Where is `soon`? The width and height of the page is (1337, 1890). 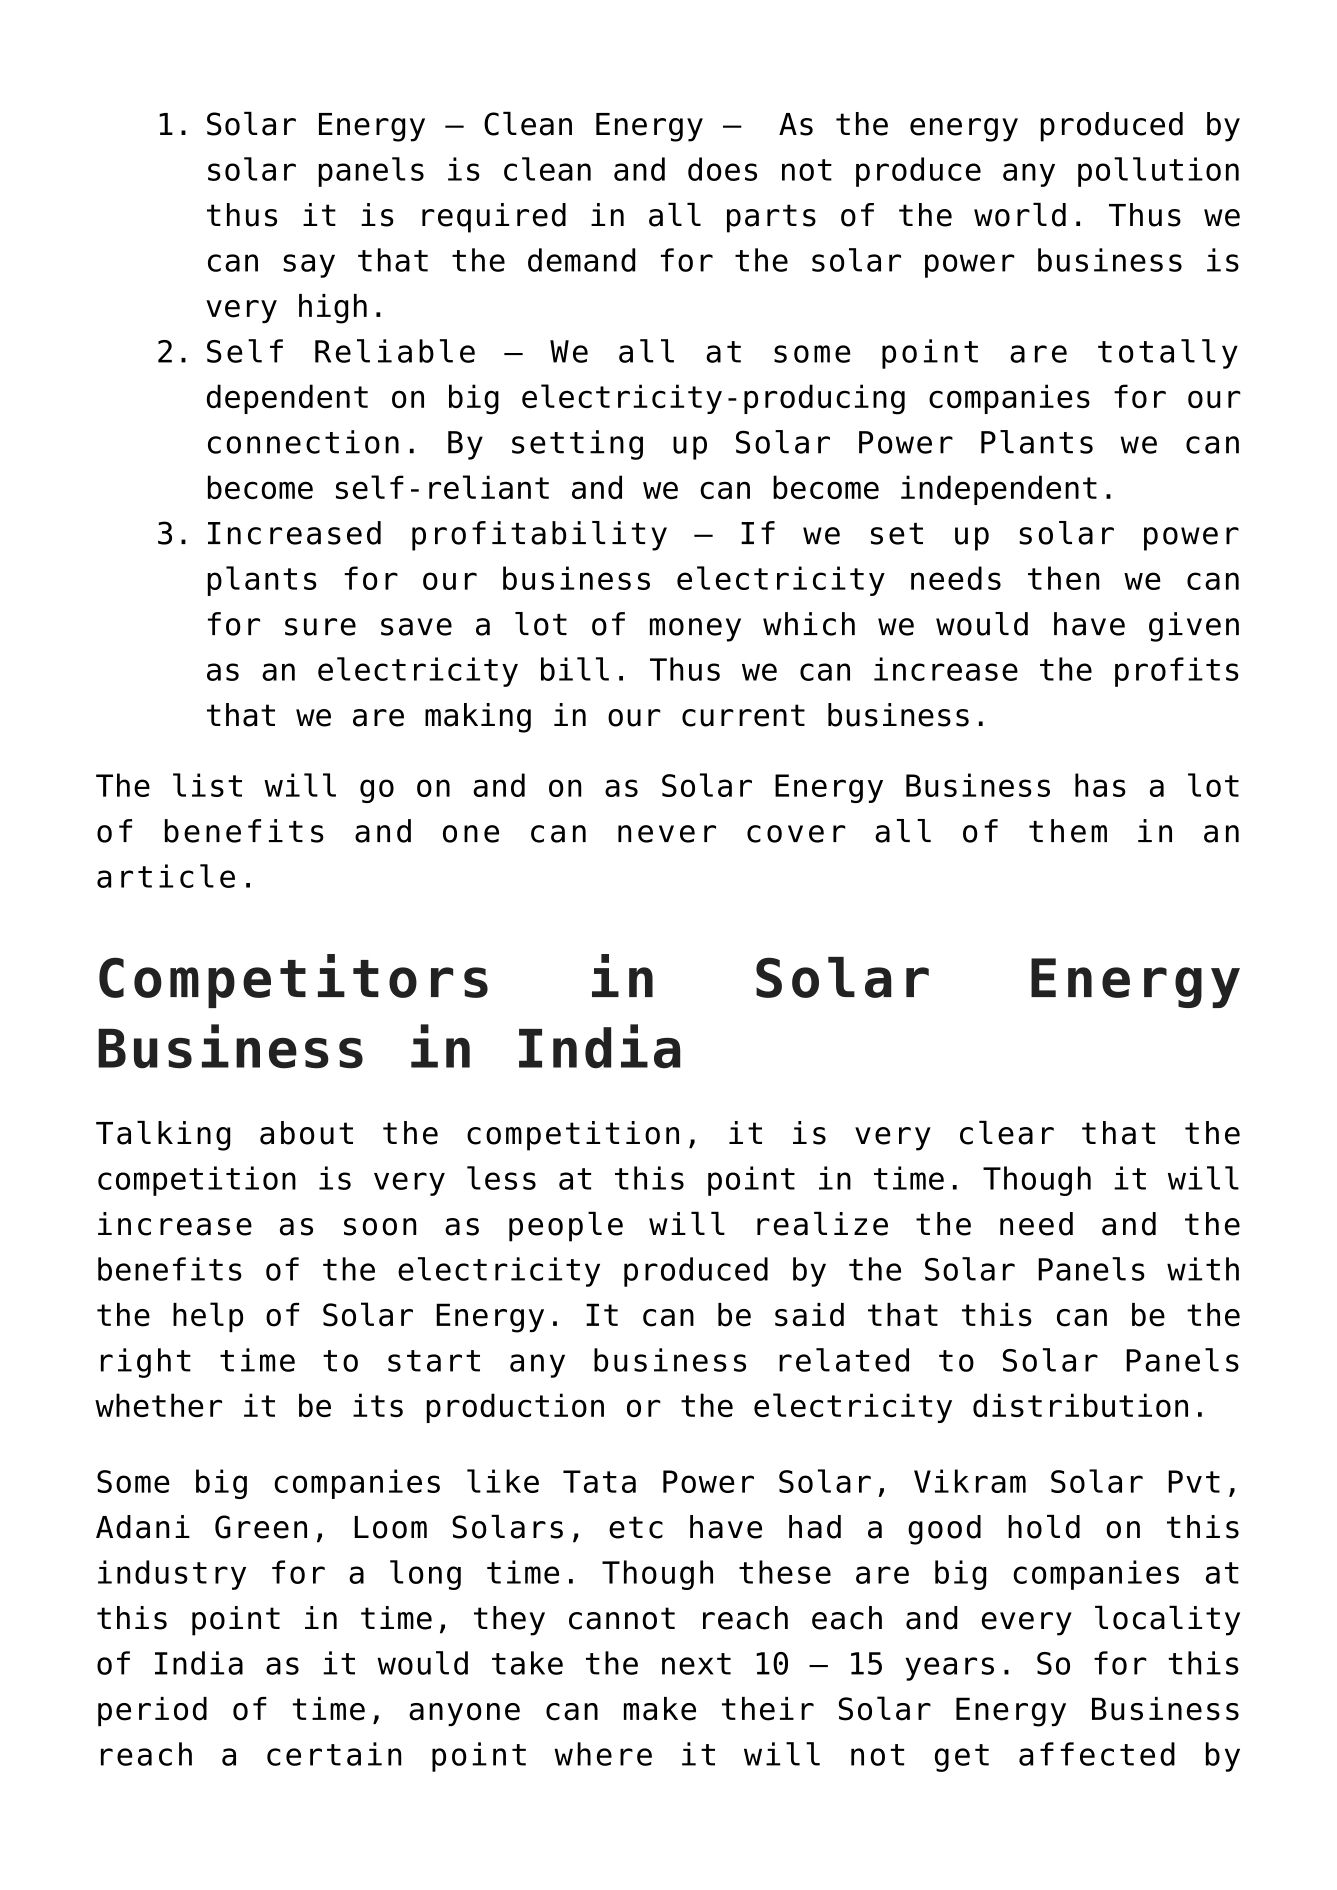
soon is located at coordinates (380, 1227).
